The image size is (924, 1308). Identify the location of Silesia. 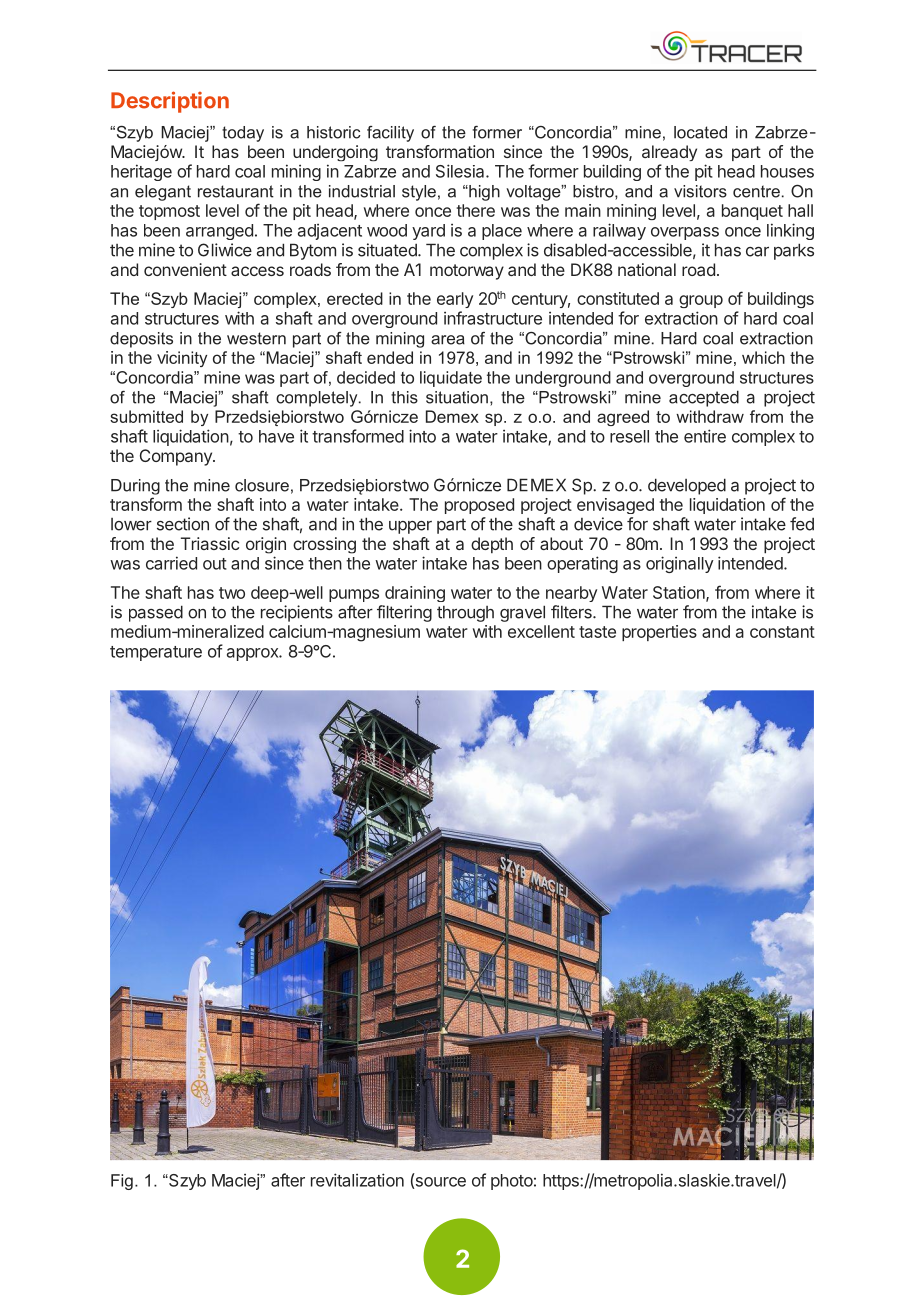
(461, 171).
